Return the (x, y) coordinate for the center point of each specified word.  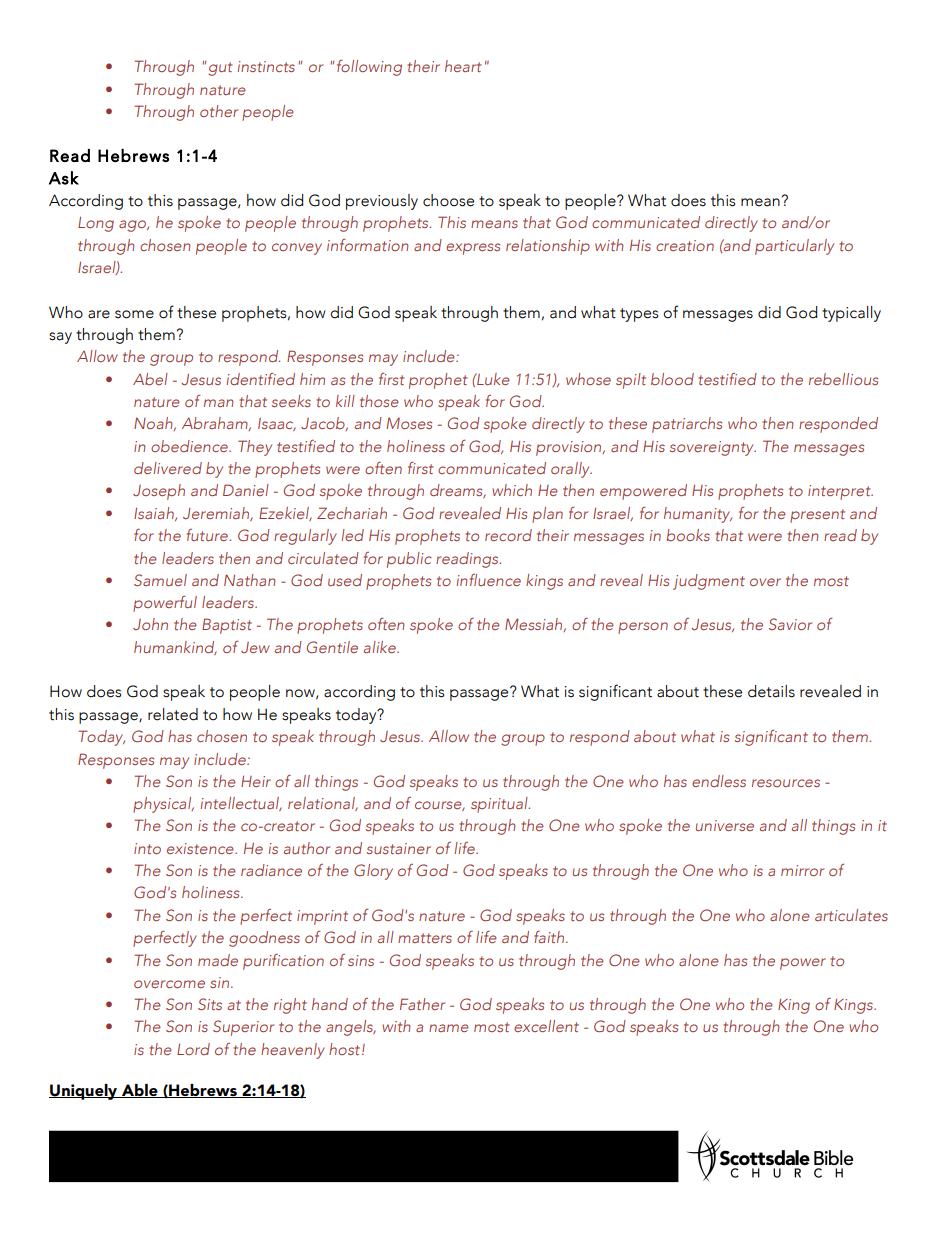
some (134, 314)
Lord (193, 1049)
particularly (794, 247)
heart (463, 66)
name (449, 1028)
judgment (709, 582)
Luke (492, 379)
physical (163, 805)
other (219, 111)
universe (725, 825)
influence (489, 580)
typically (851, 314)
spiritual (500, 805)
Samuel (160, 580)
